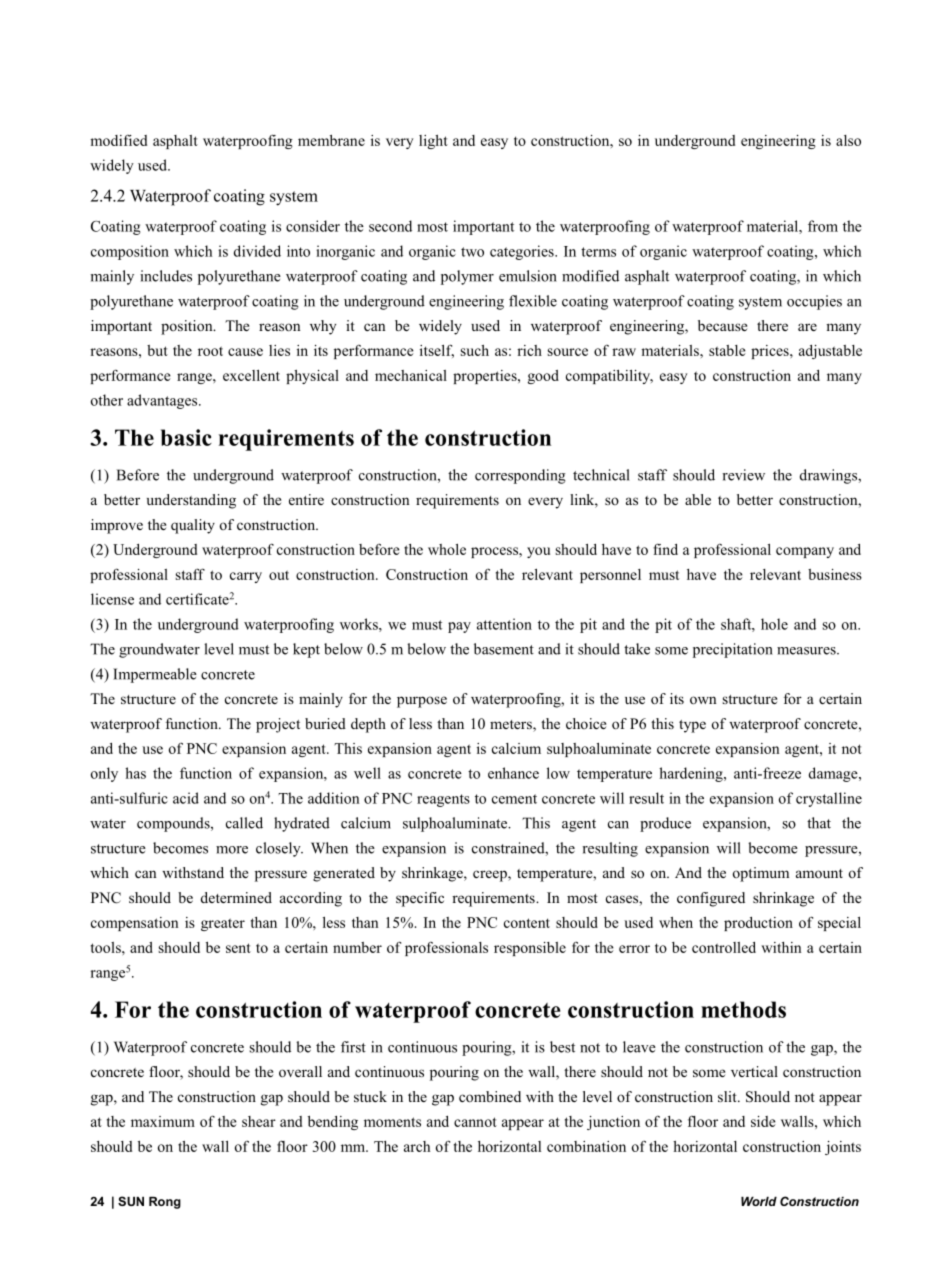 The image size is (949, 1288). Describe the element at coordinates (165, 1203) in the document. I see `Rong` at that location.
